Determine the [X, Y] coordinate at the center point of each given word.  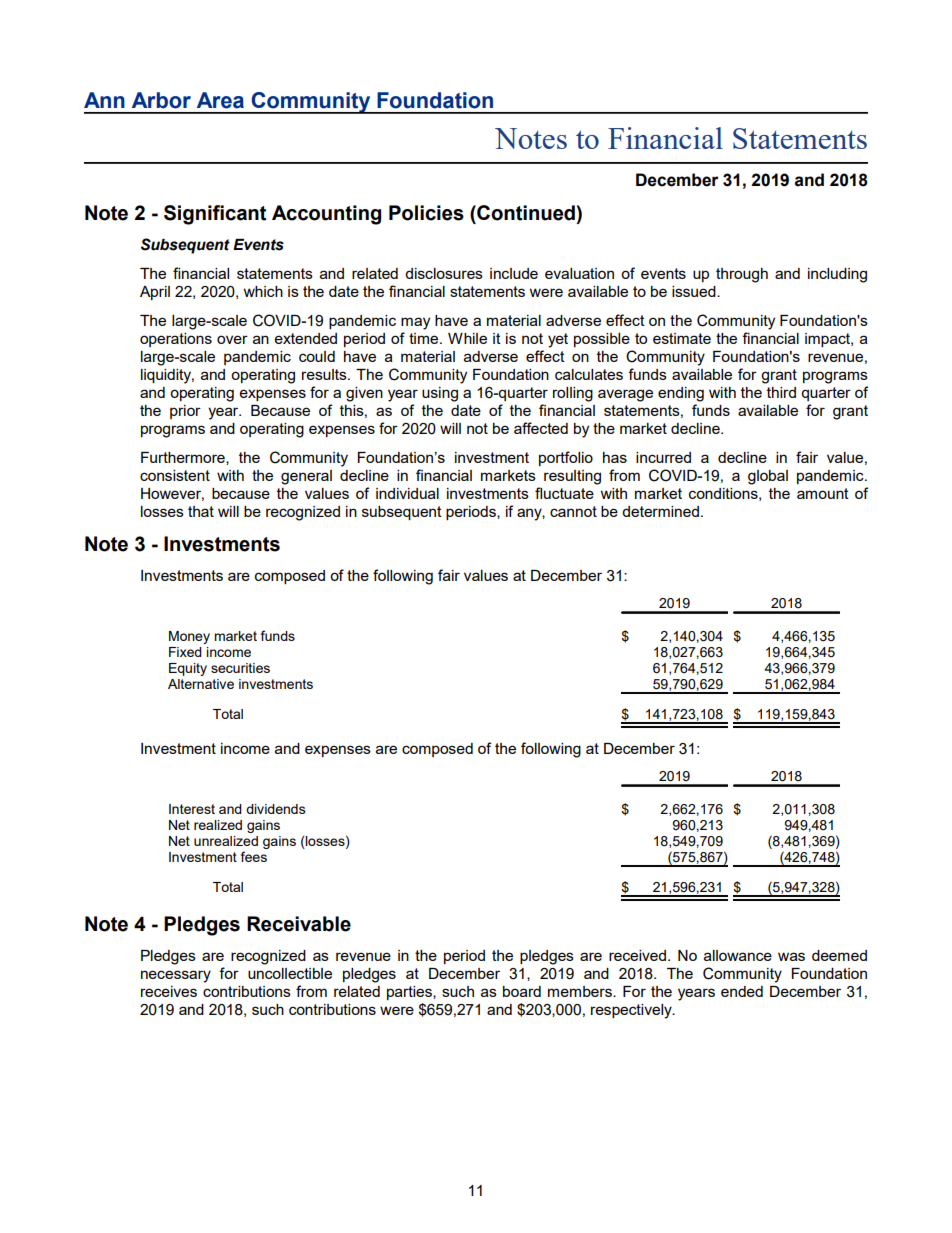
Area [220, 100]
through [742, 275]
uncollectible [290, 973]
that [201, 511]
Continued [525, 213]
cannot [573, 511]
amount [823, 493]
